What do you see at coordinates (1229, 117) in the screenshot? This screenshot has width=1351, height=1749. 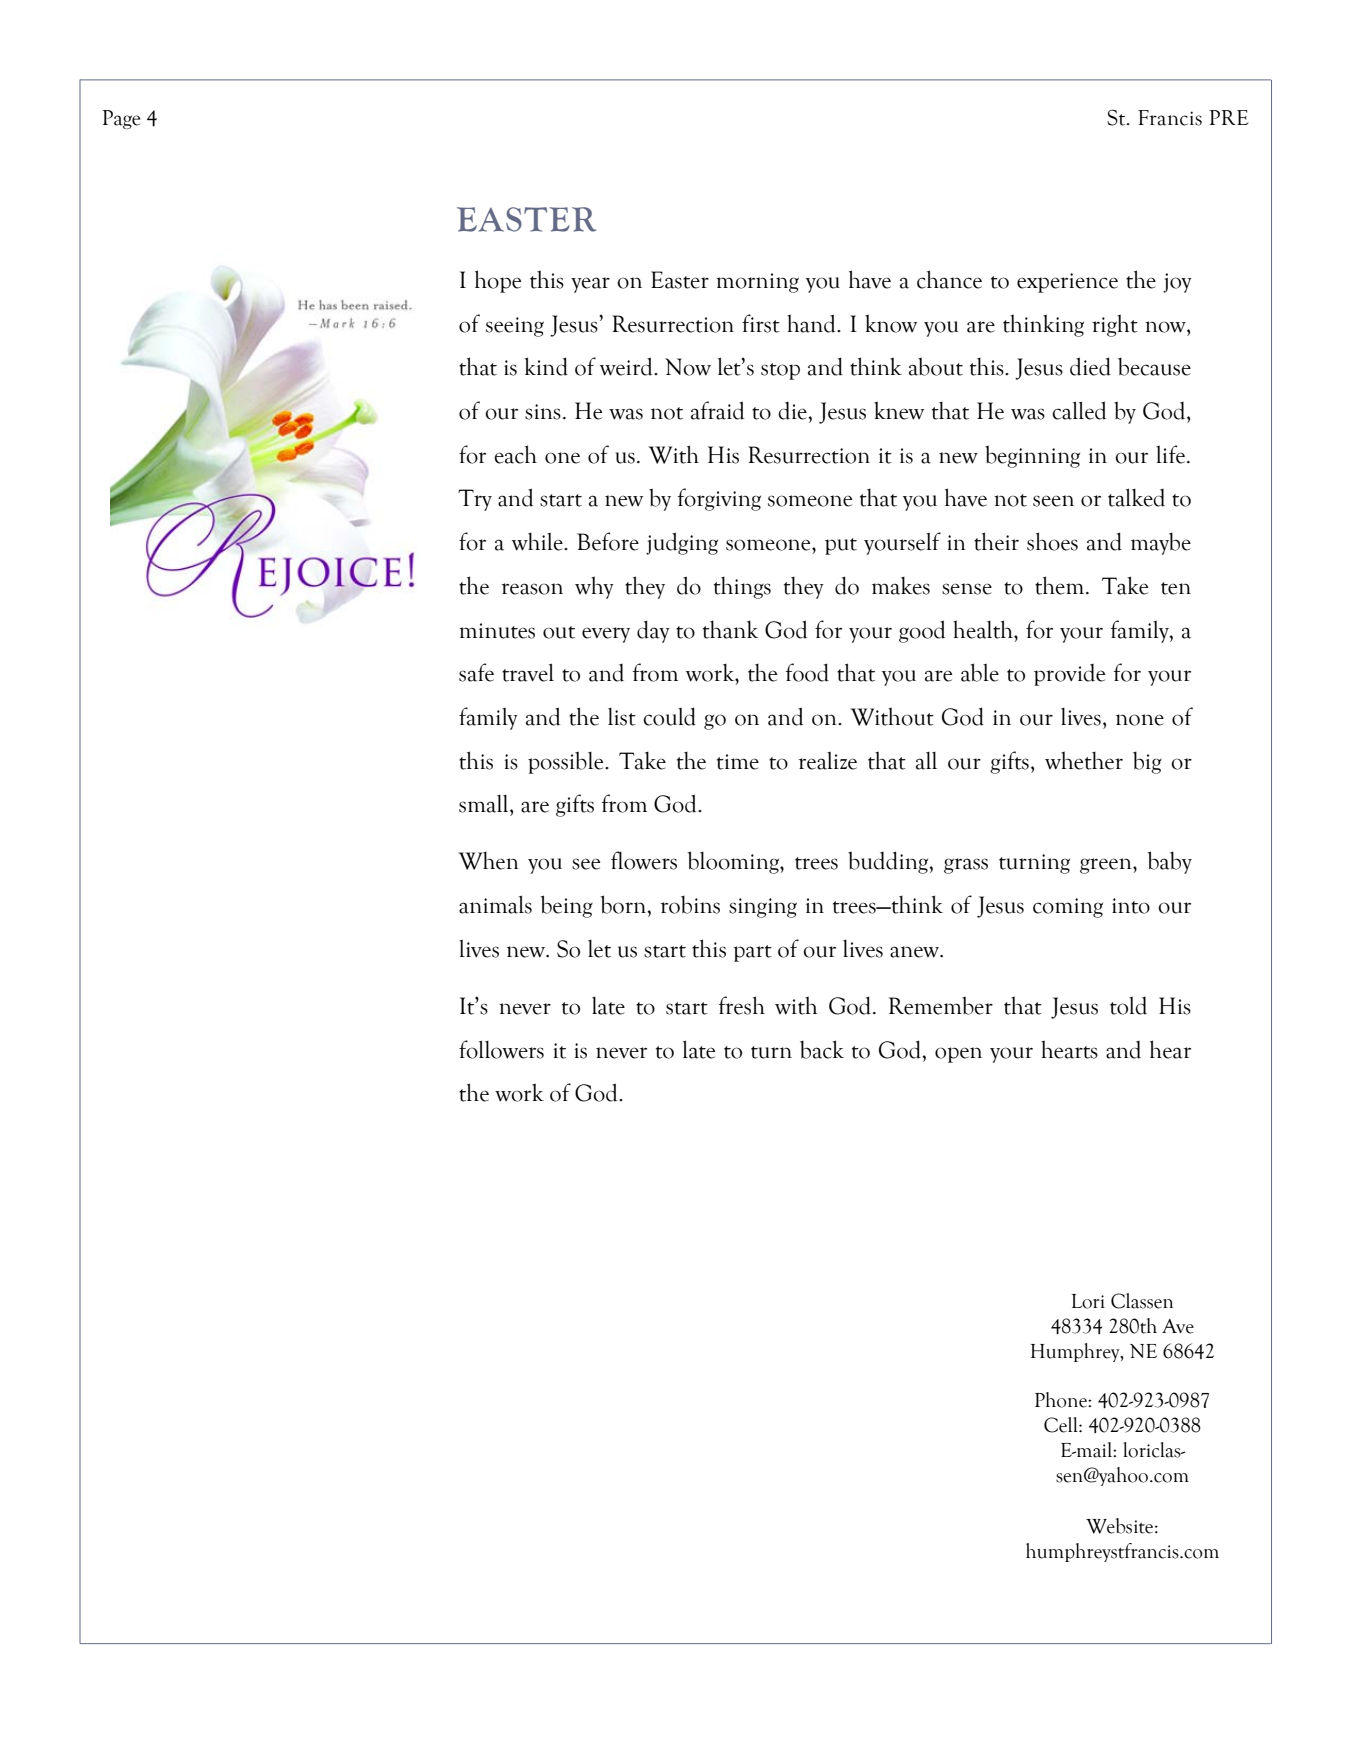 I see `PRE` at bounding box center [1229, 117].
